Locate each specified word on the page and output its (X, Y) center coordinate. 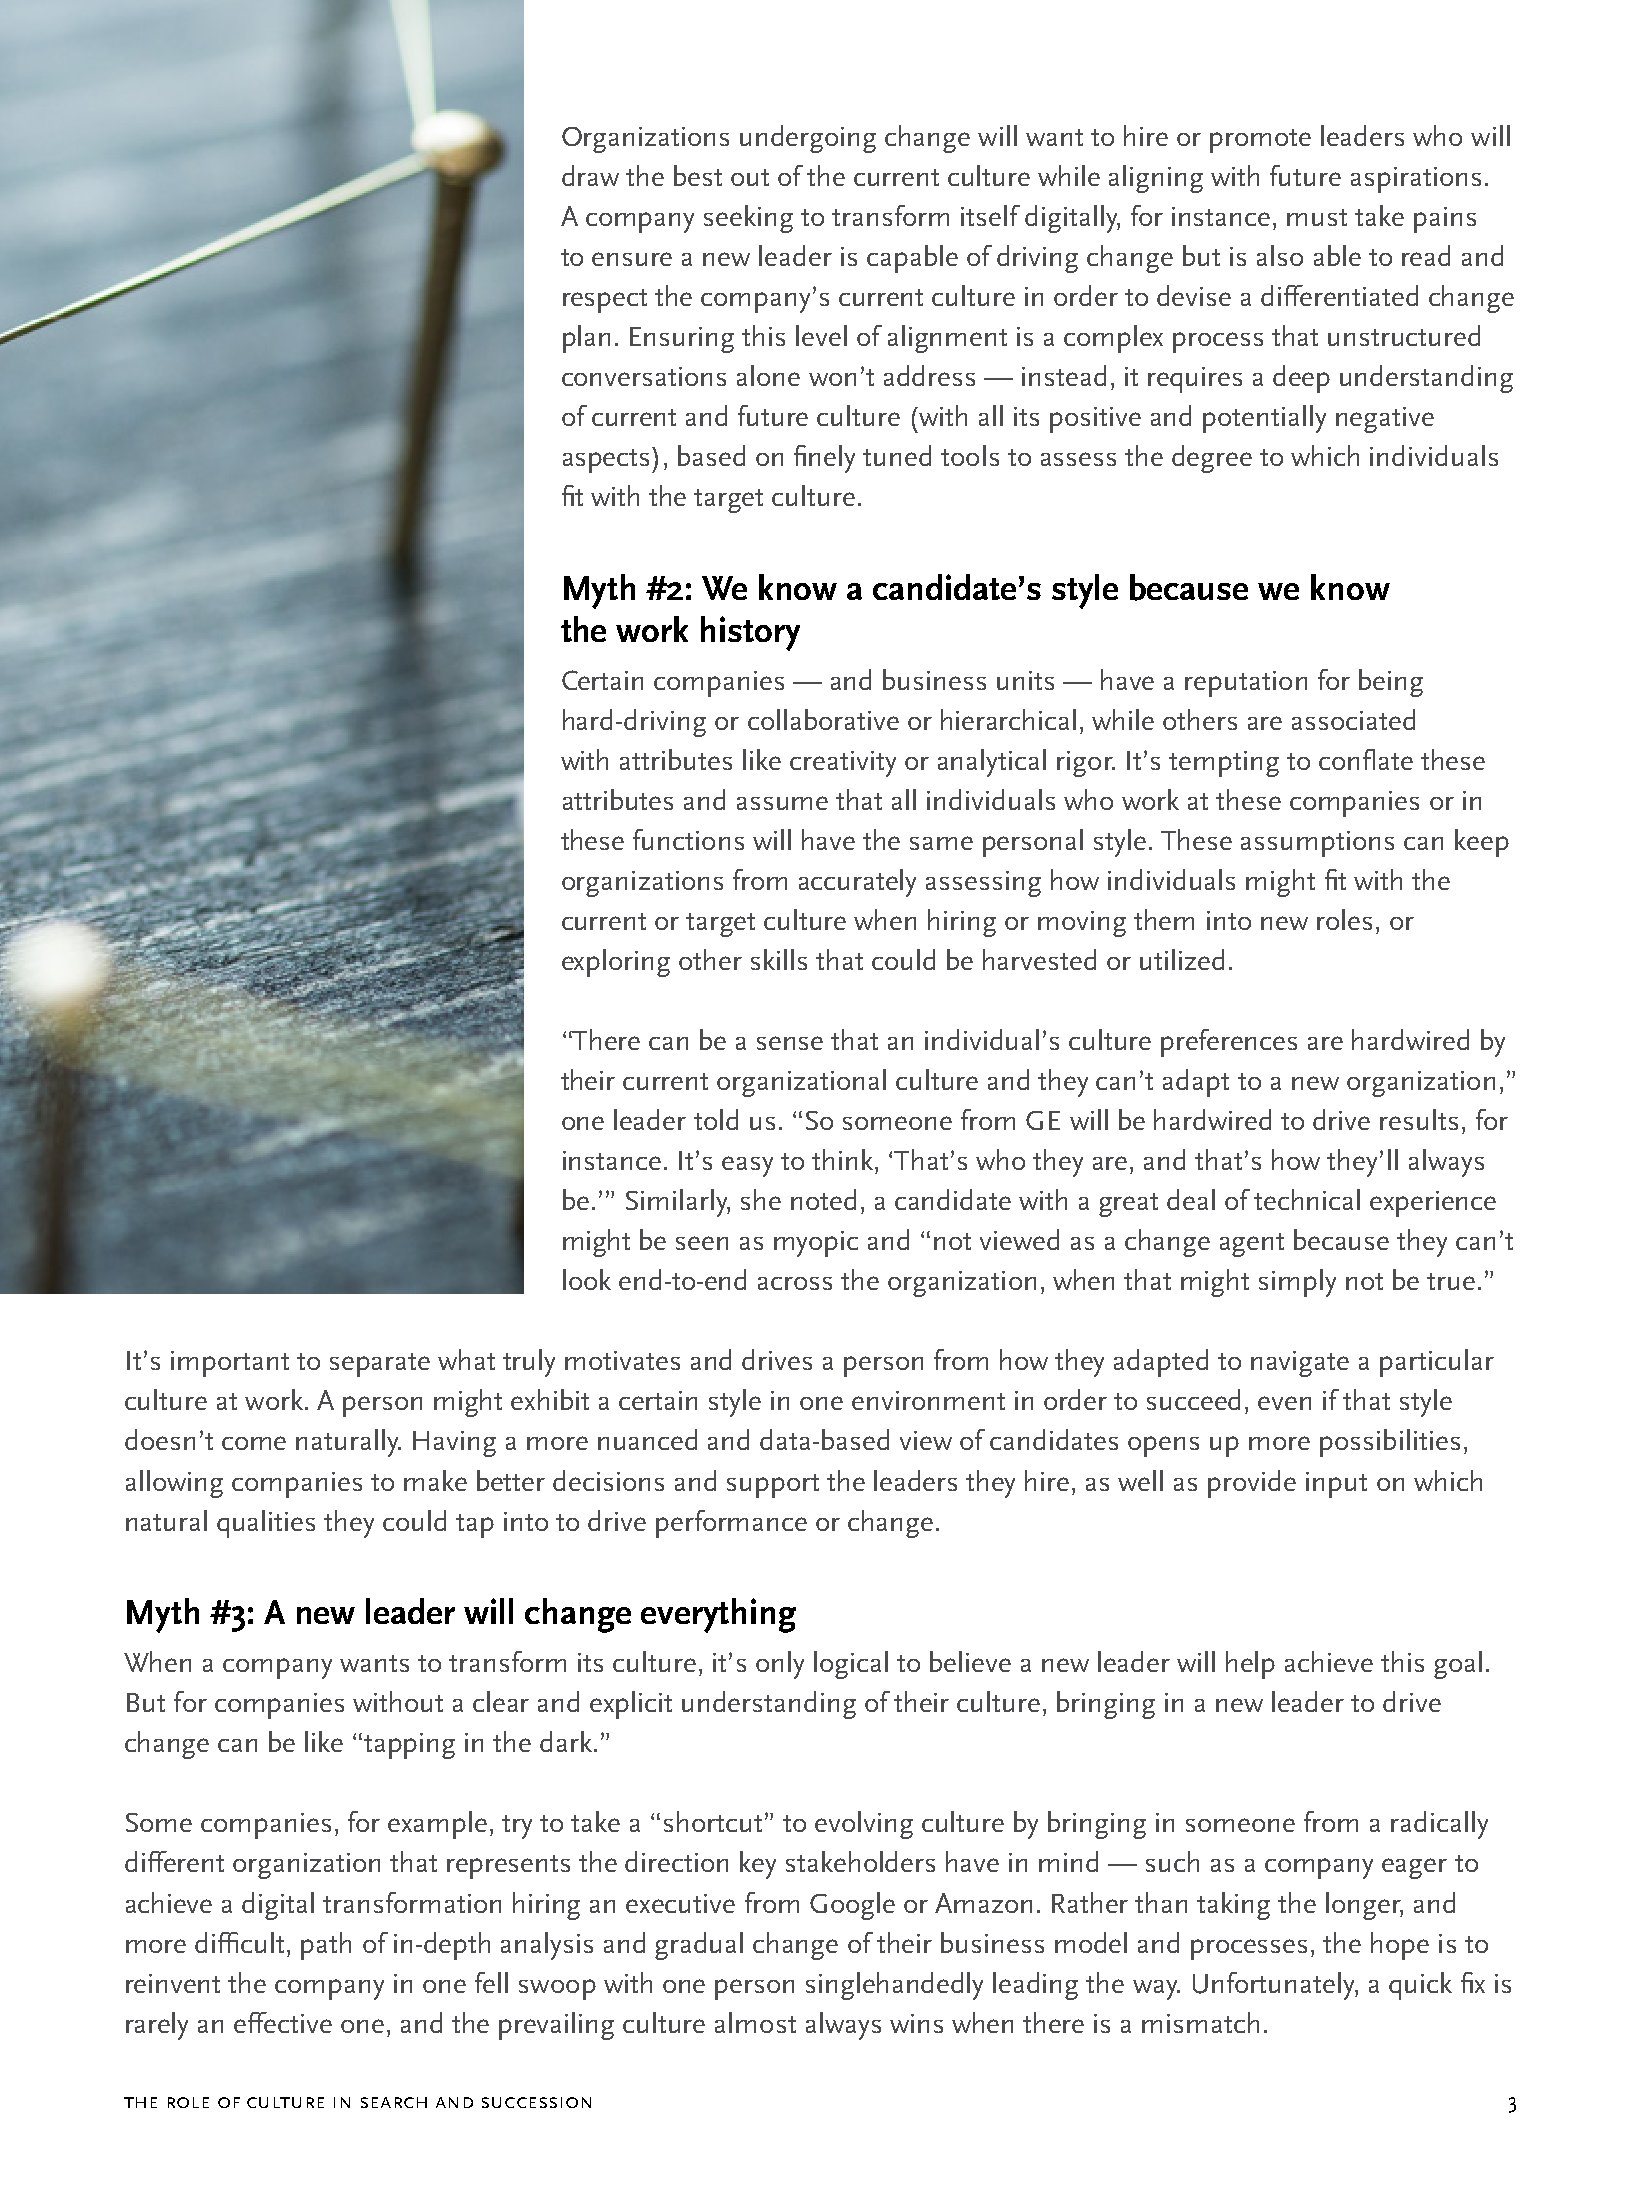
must (1317, 217)
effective (283, 2022)
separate (380, 1365)
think (844, 1159)
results (1419, 1119)
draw (590, 175)
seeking (748, 219)
